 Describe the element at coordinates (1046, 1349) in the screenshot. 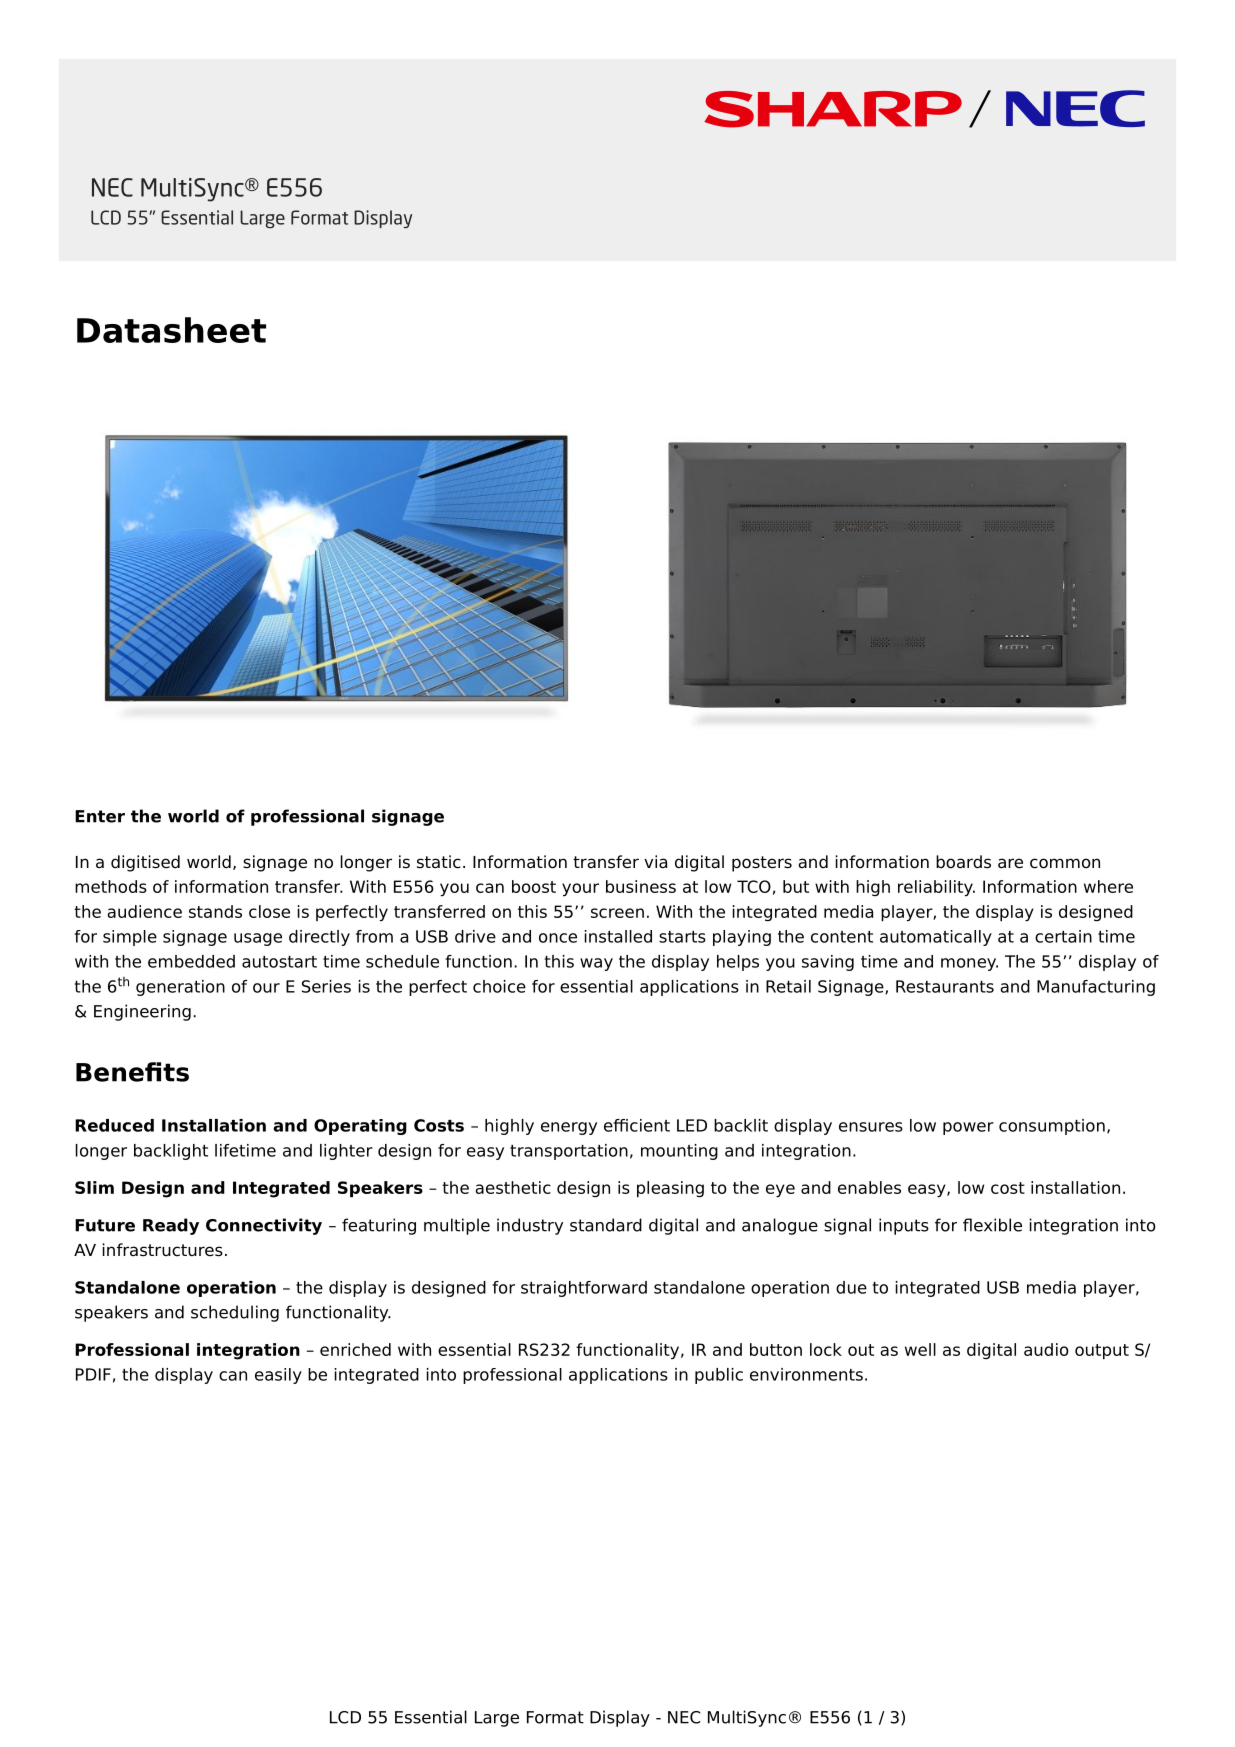

I see `audio` at that location.
